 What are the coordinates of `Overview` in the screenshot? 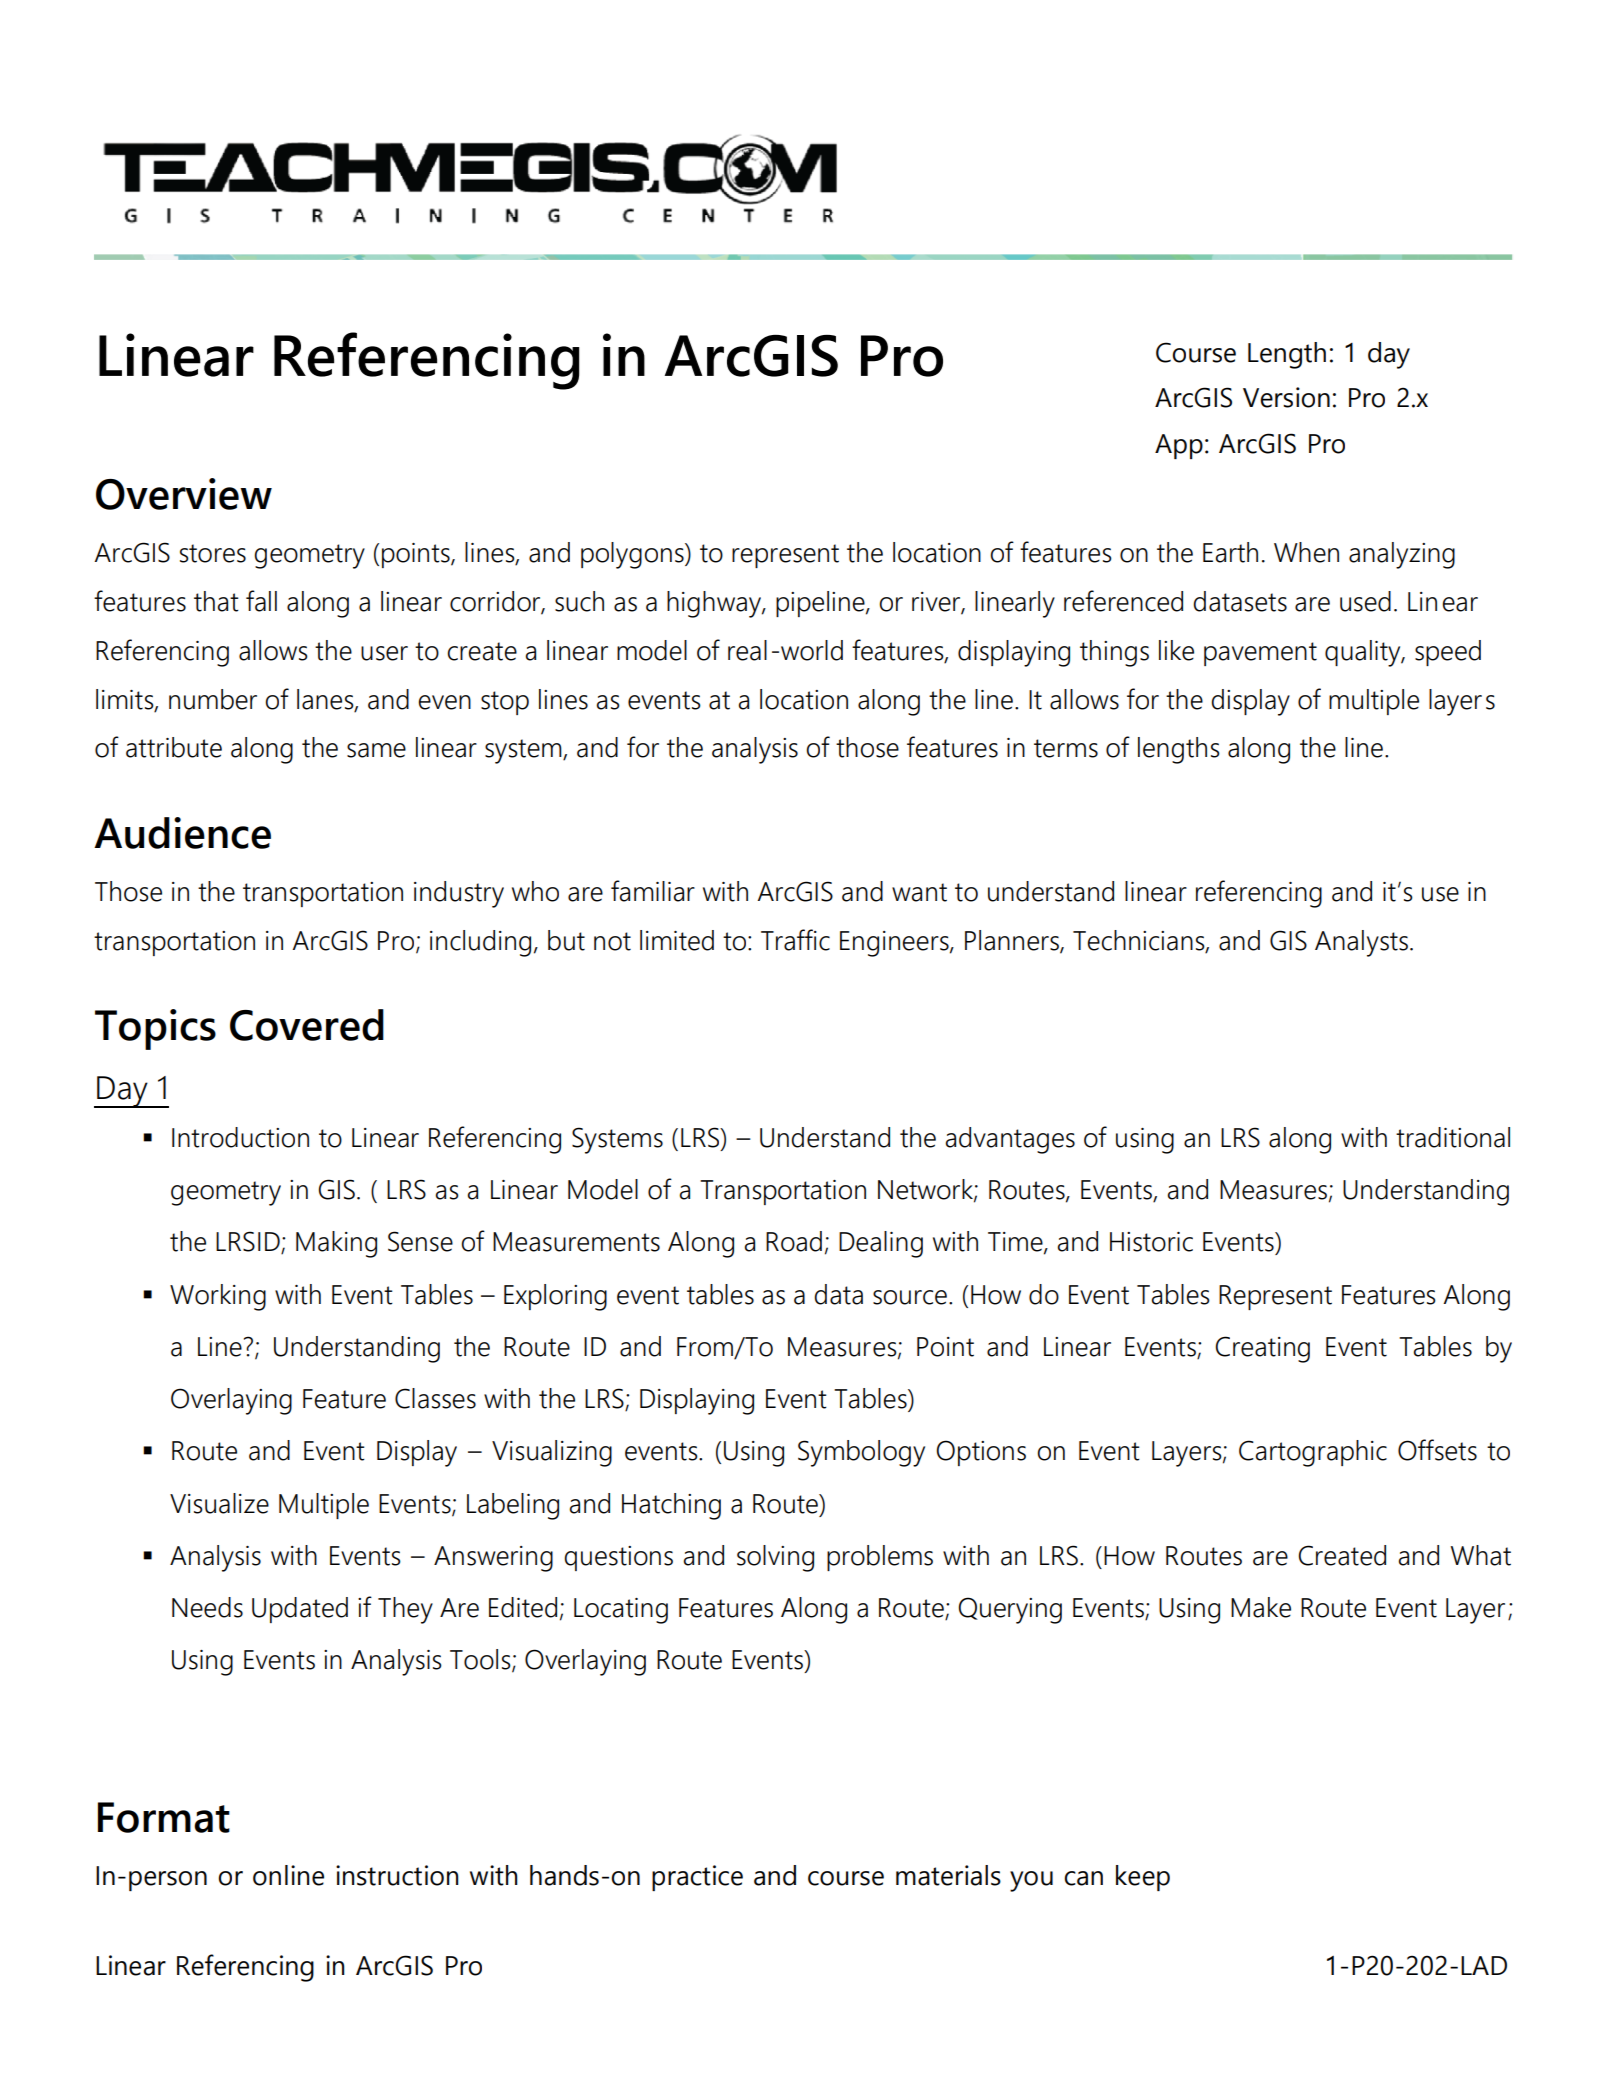 It's located at (184, 494).
